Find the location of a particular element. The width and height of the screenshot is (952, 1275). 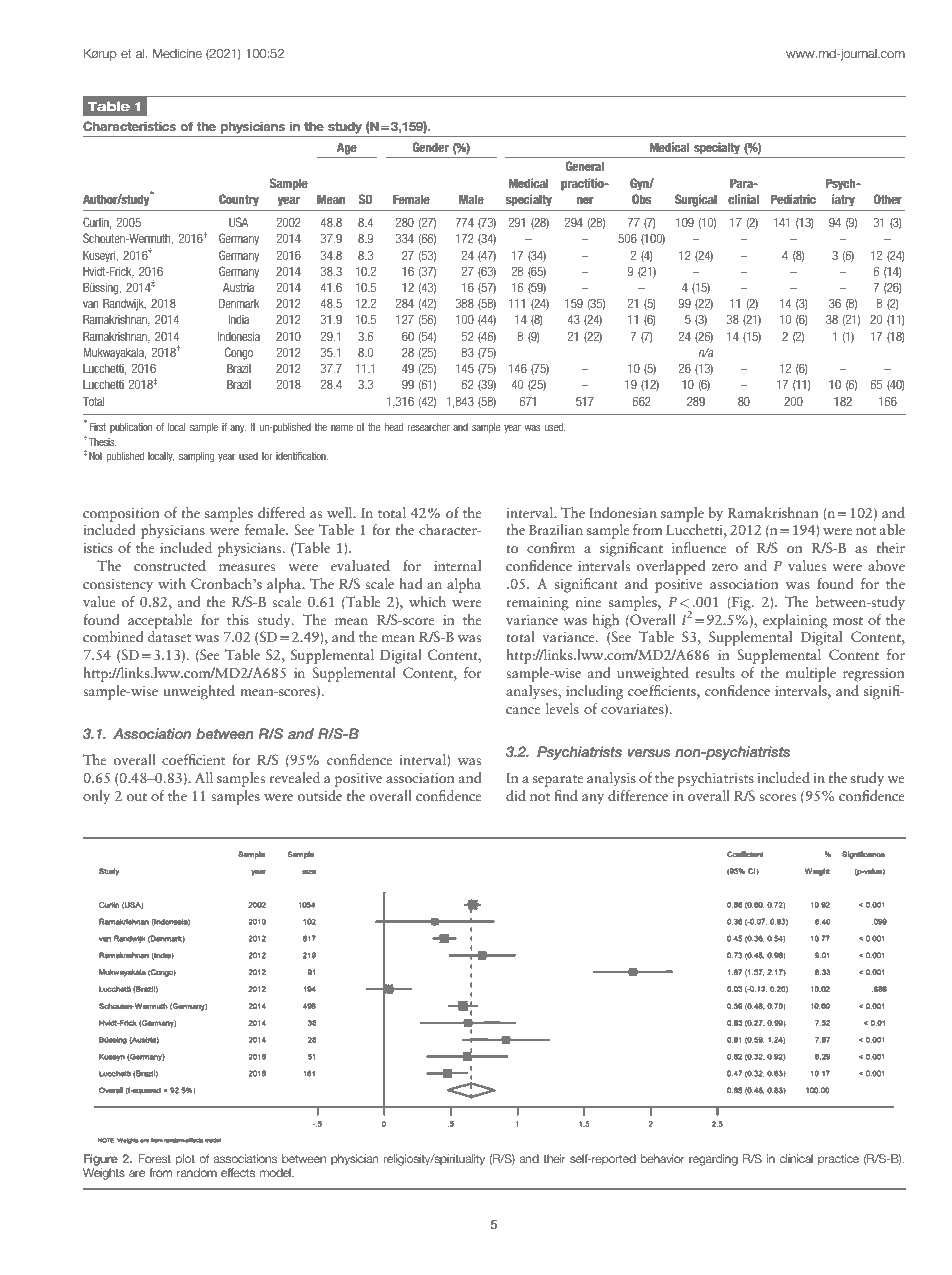

Congo is located at coordinates (239, 353).
